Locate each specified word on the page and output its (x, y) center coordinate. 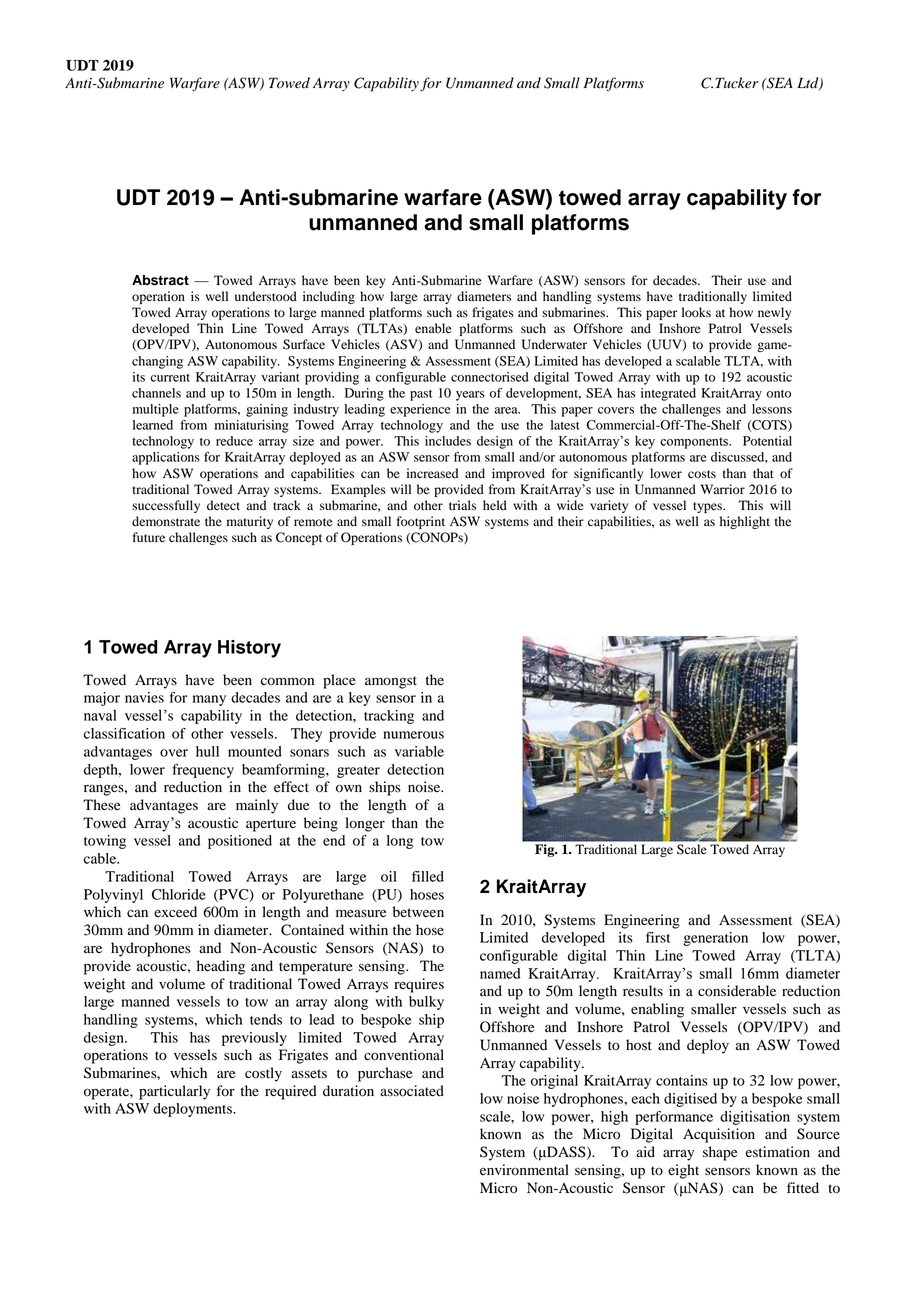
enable (433, 328)
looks (696, 312)
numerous (413, 735)
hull (207, 751)
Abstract (160, 280)
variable (419, 751)
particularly (174, 1092)
